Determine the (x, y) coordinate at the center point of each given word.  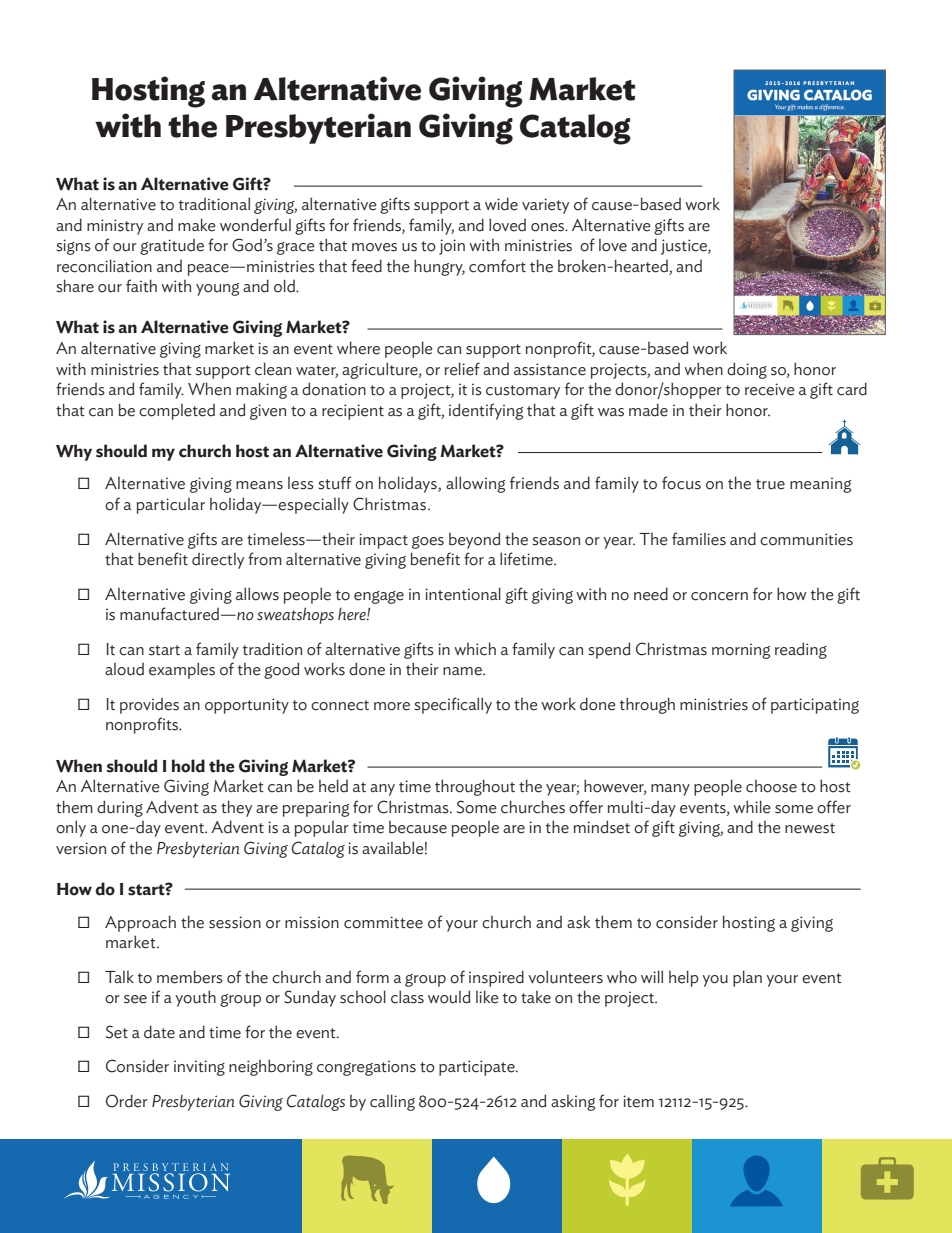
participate (478, 1068)
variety (545, 206)
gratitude (172, 247)
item (638, 1101)
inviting (199, 1068)
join (452, 247)
